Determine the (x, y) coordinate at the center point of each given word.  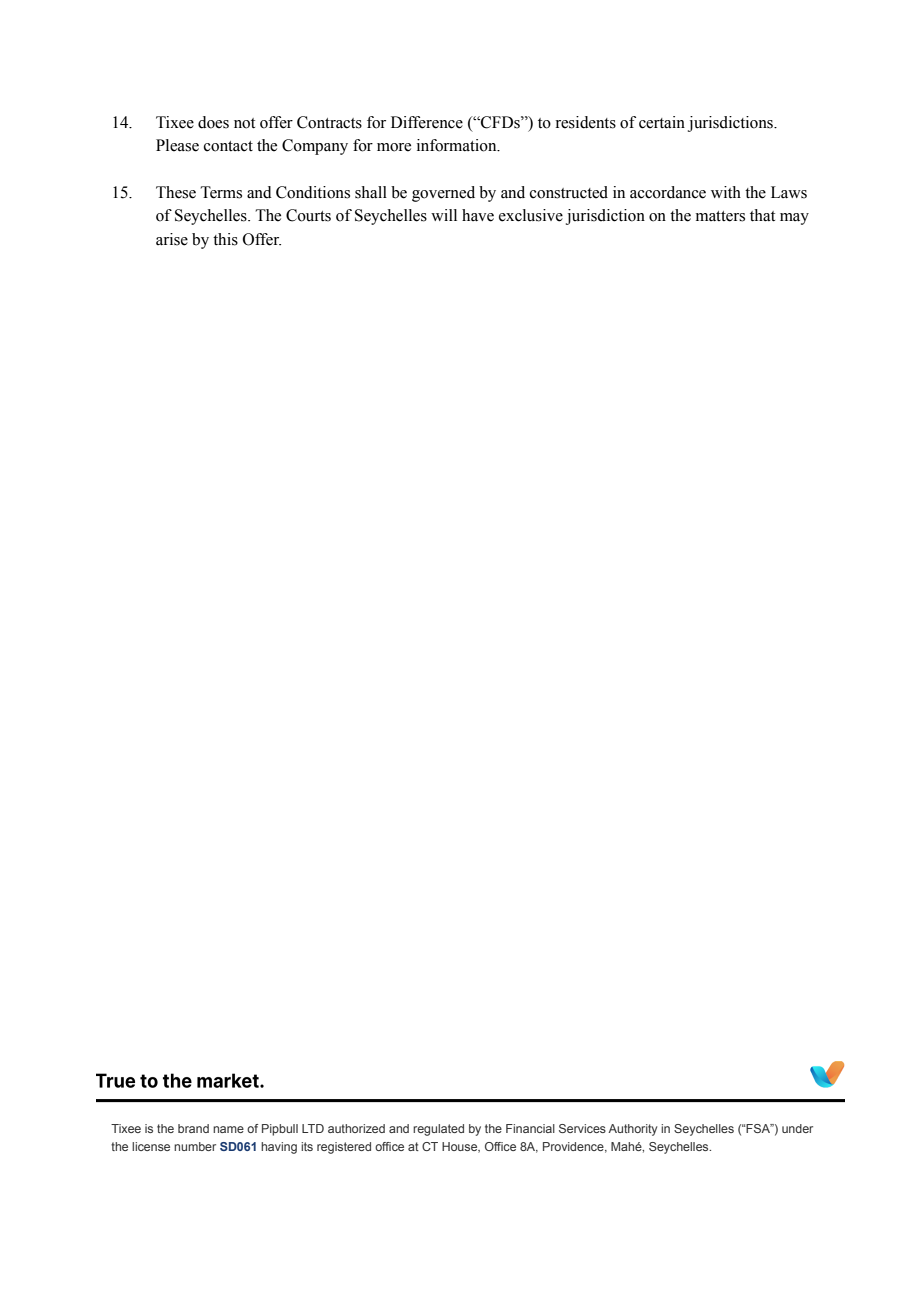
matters (720, 216)
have (478, 215)
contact (228, 146)
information (458, 145)
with (726, 192)
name (228, 1129)
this (225, 239)
